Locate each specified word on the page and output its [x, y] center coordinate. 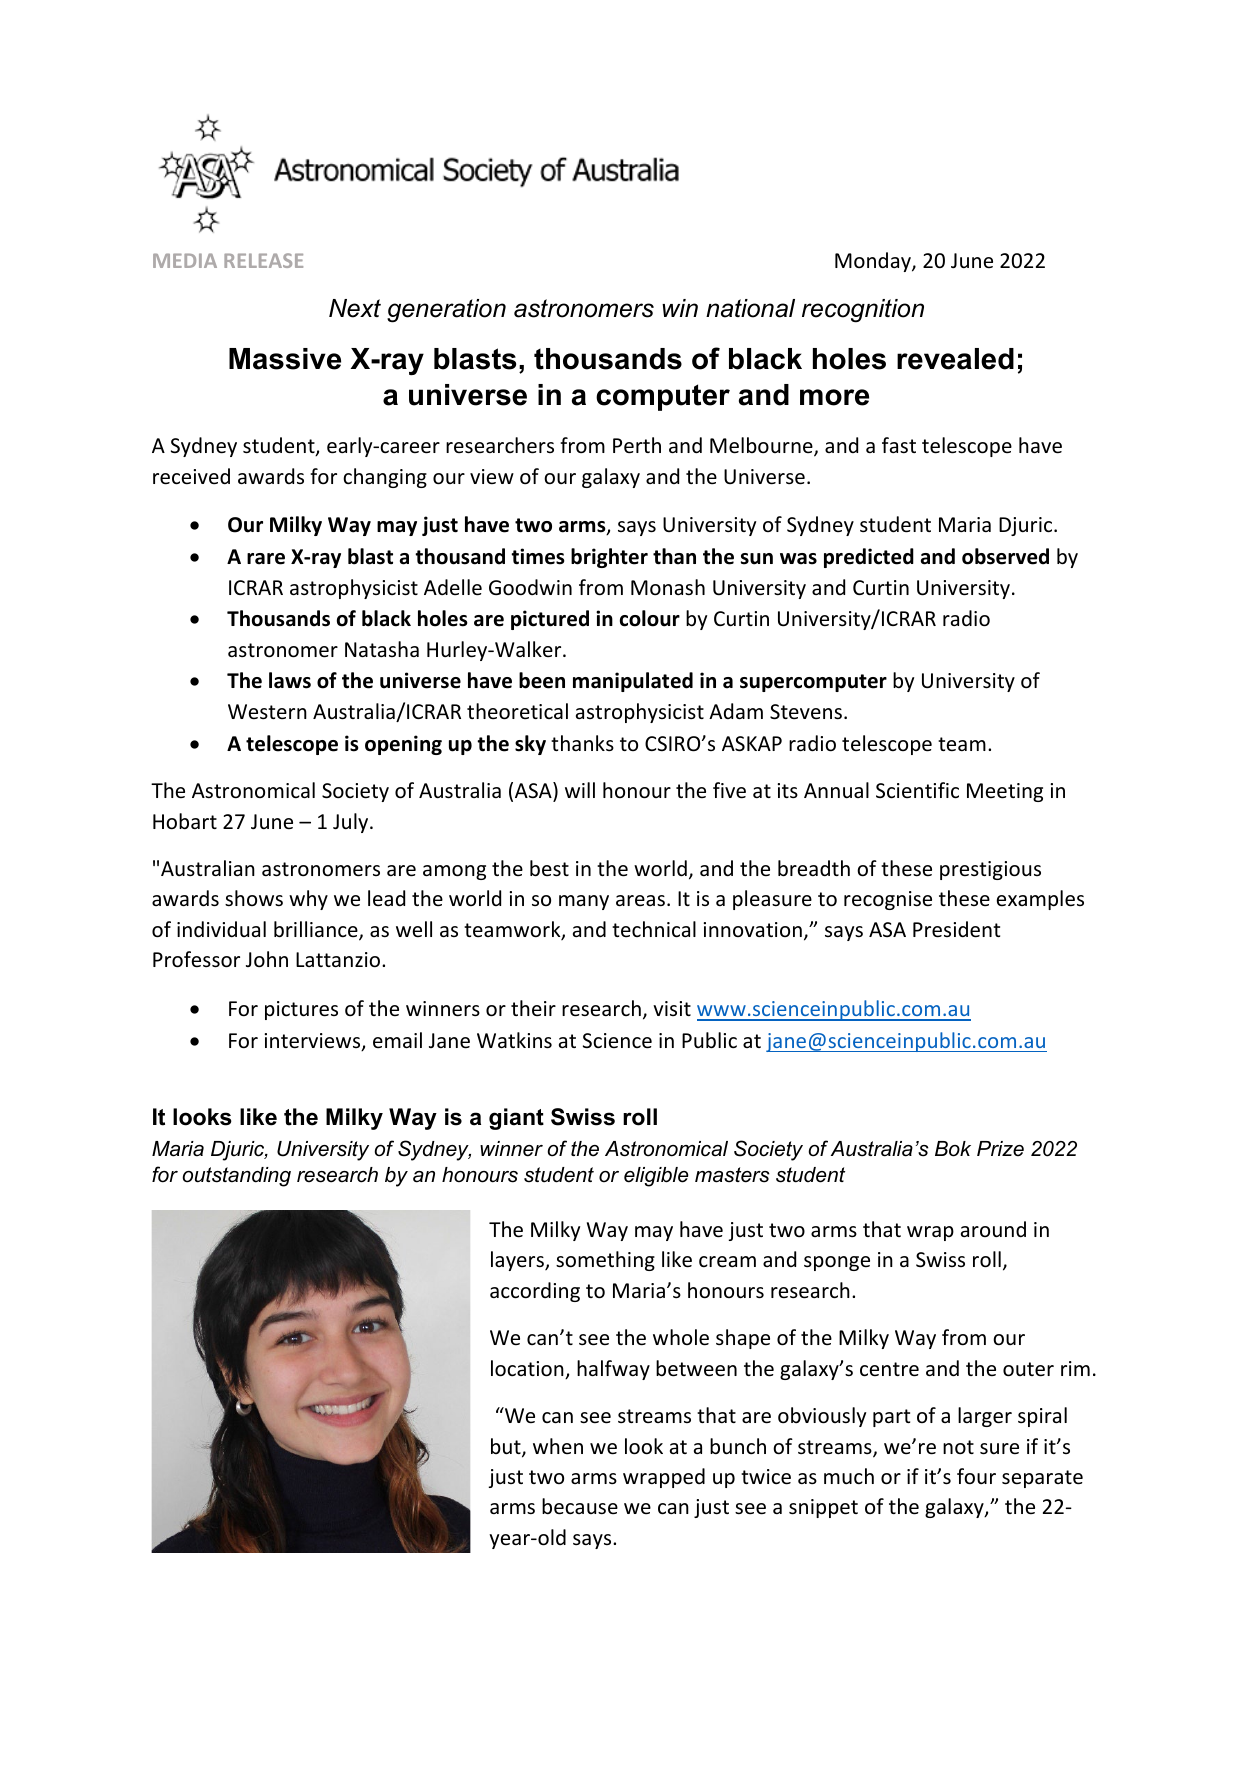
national [750, 308]
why [308, 900]
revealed [955, 359]
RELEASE [263, 260]
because [580, 1506]
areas [640, 900]
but [507, 1447]
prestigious [990, 870]
